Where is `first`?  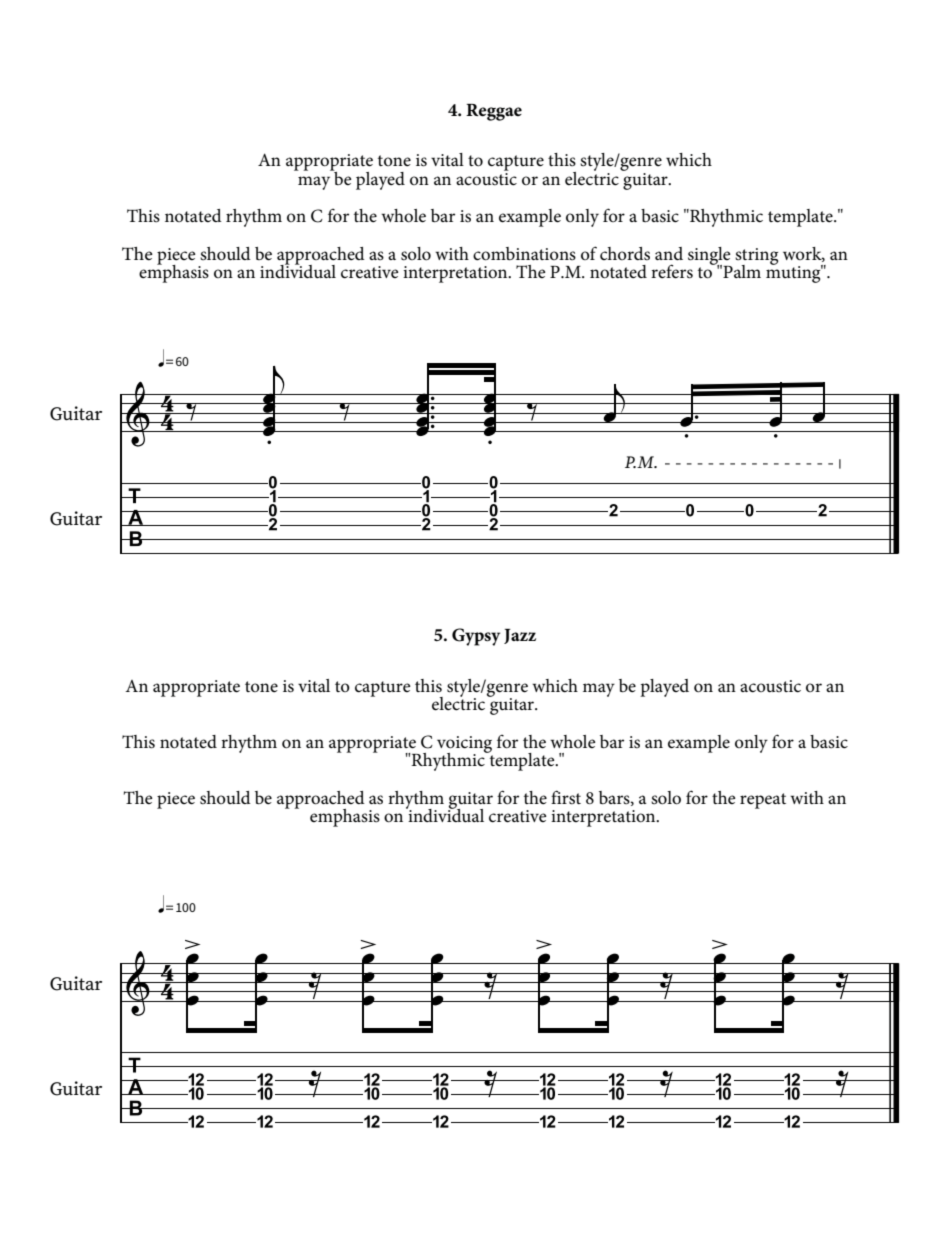
first is located at coordinates (566, 797).
